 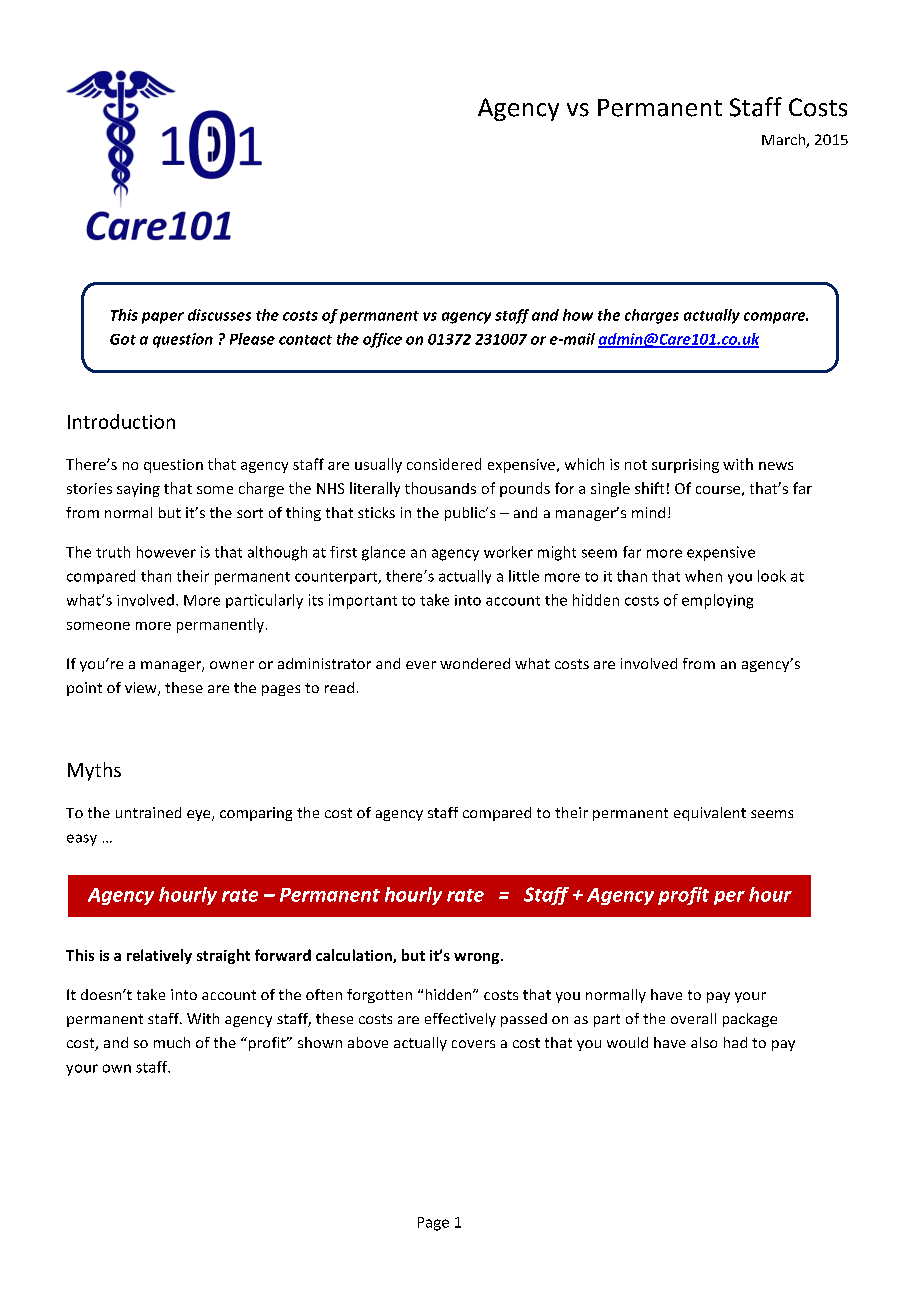 I want to click on saying, so click(x=138, y=490).
